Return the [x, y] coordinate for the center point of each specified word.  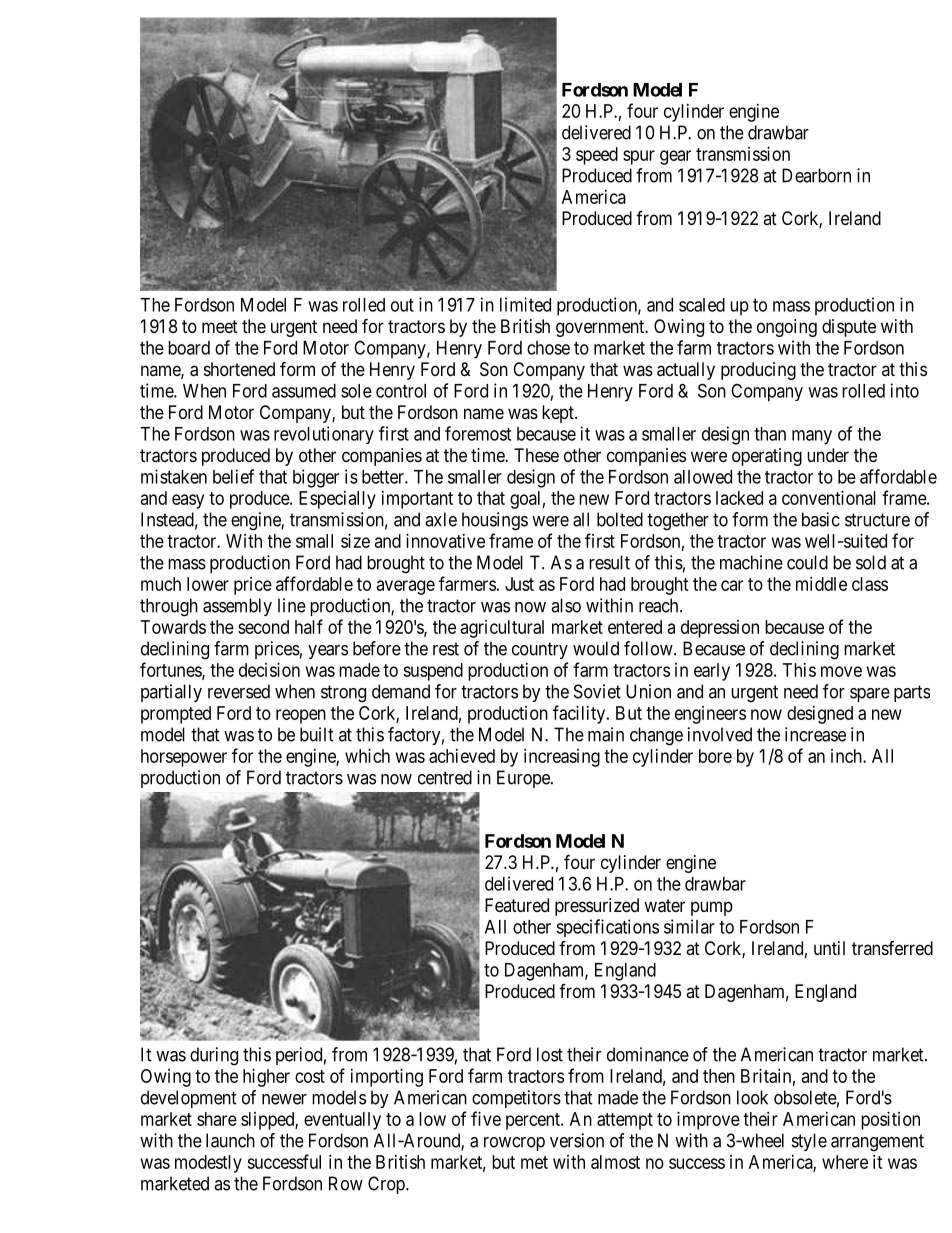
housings [495, 521]
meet [220, 326]
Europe [524, 779]
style [809, 1142]
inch [847, 756]
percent [534, 1121]
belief [233, 476]
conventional [829, 498]
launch [230, 1140]
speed [597, 156]
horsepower [184, 758]
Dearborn [816, 175]
